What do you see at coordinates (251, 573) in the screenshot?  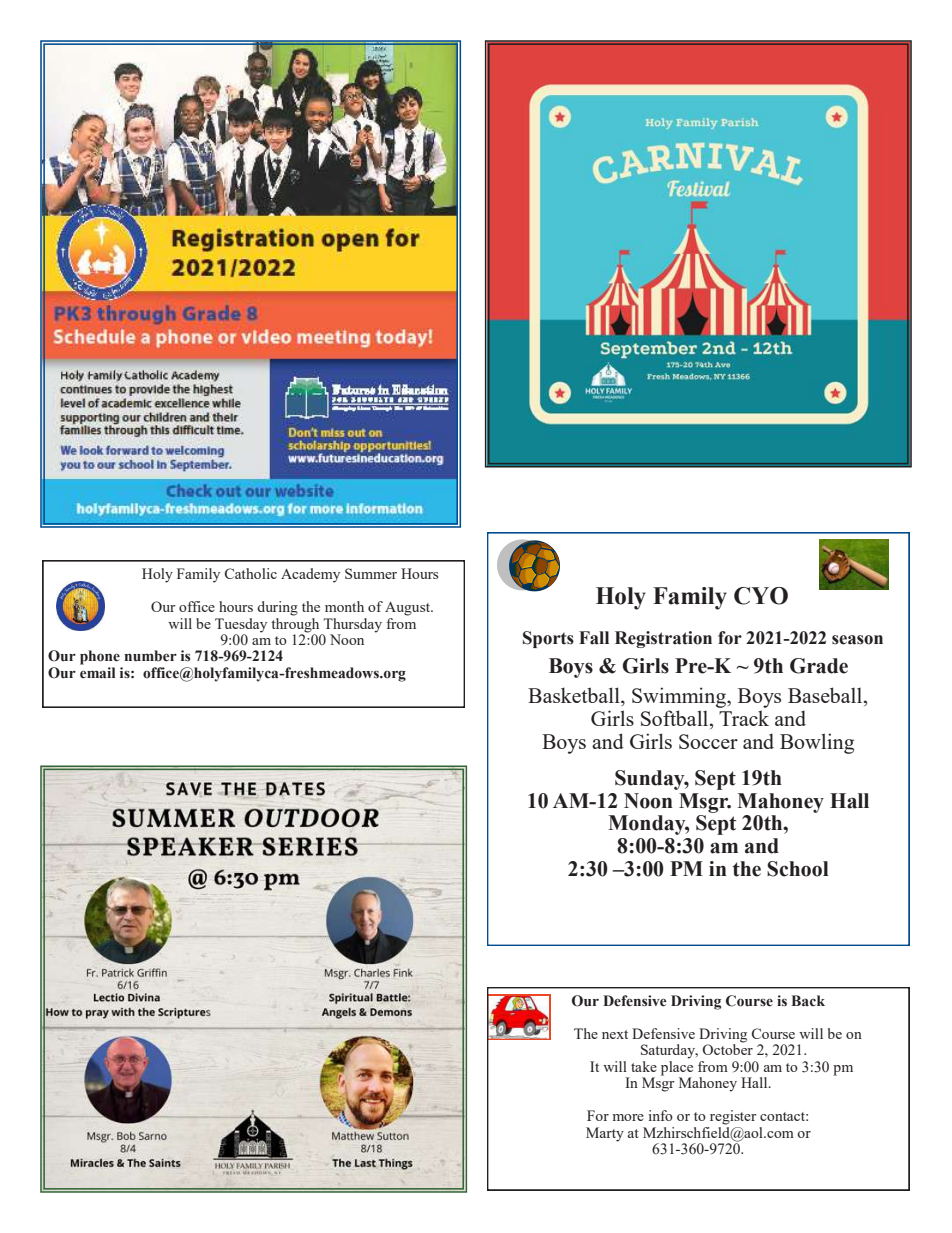 I see `Catholic` at bounding box center [251, 573].
